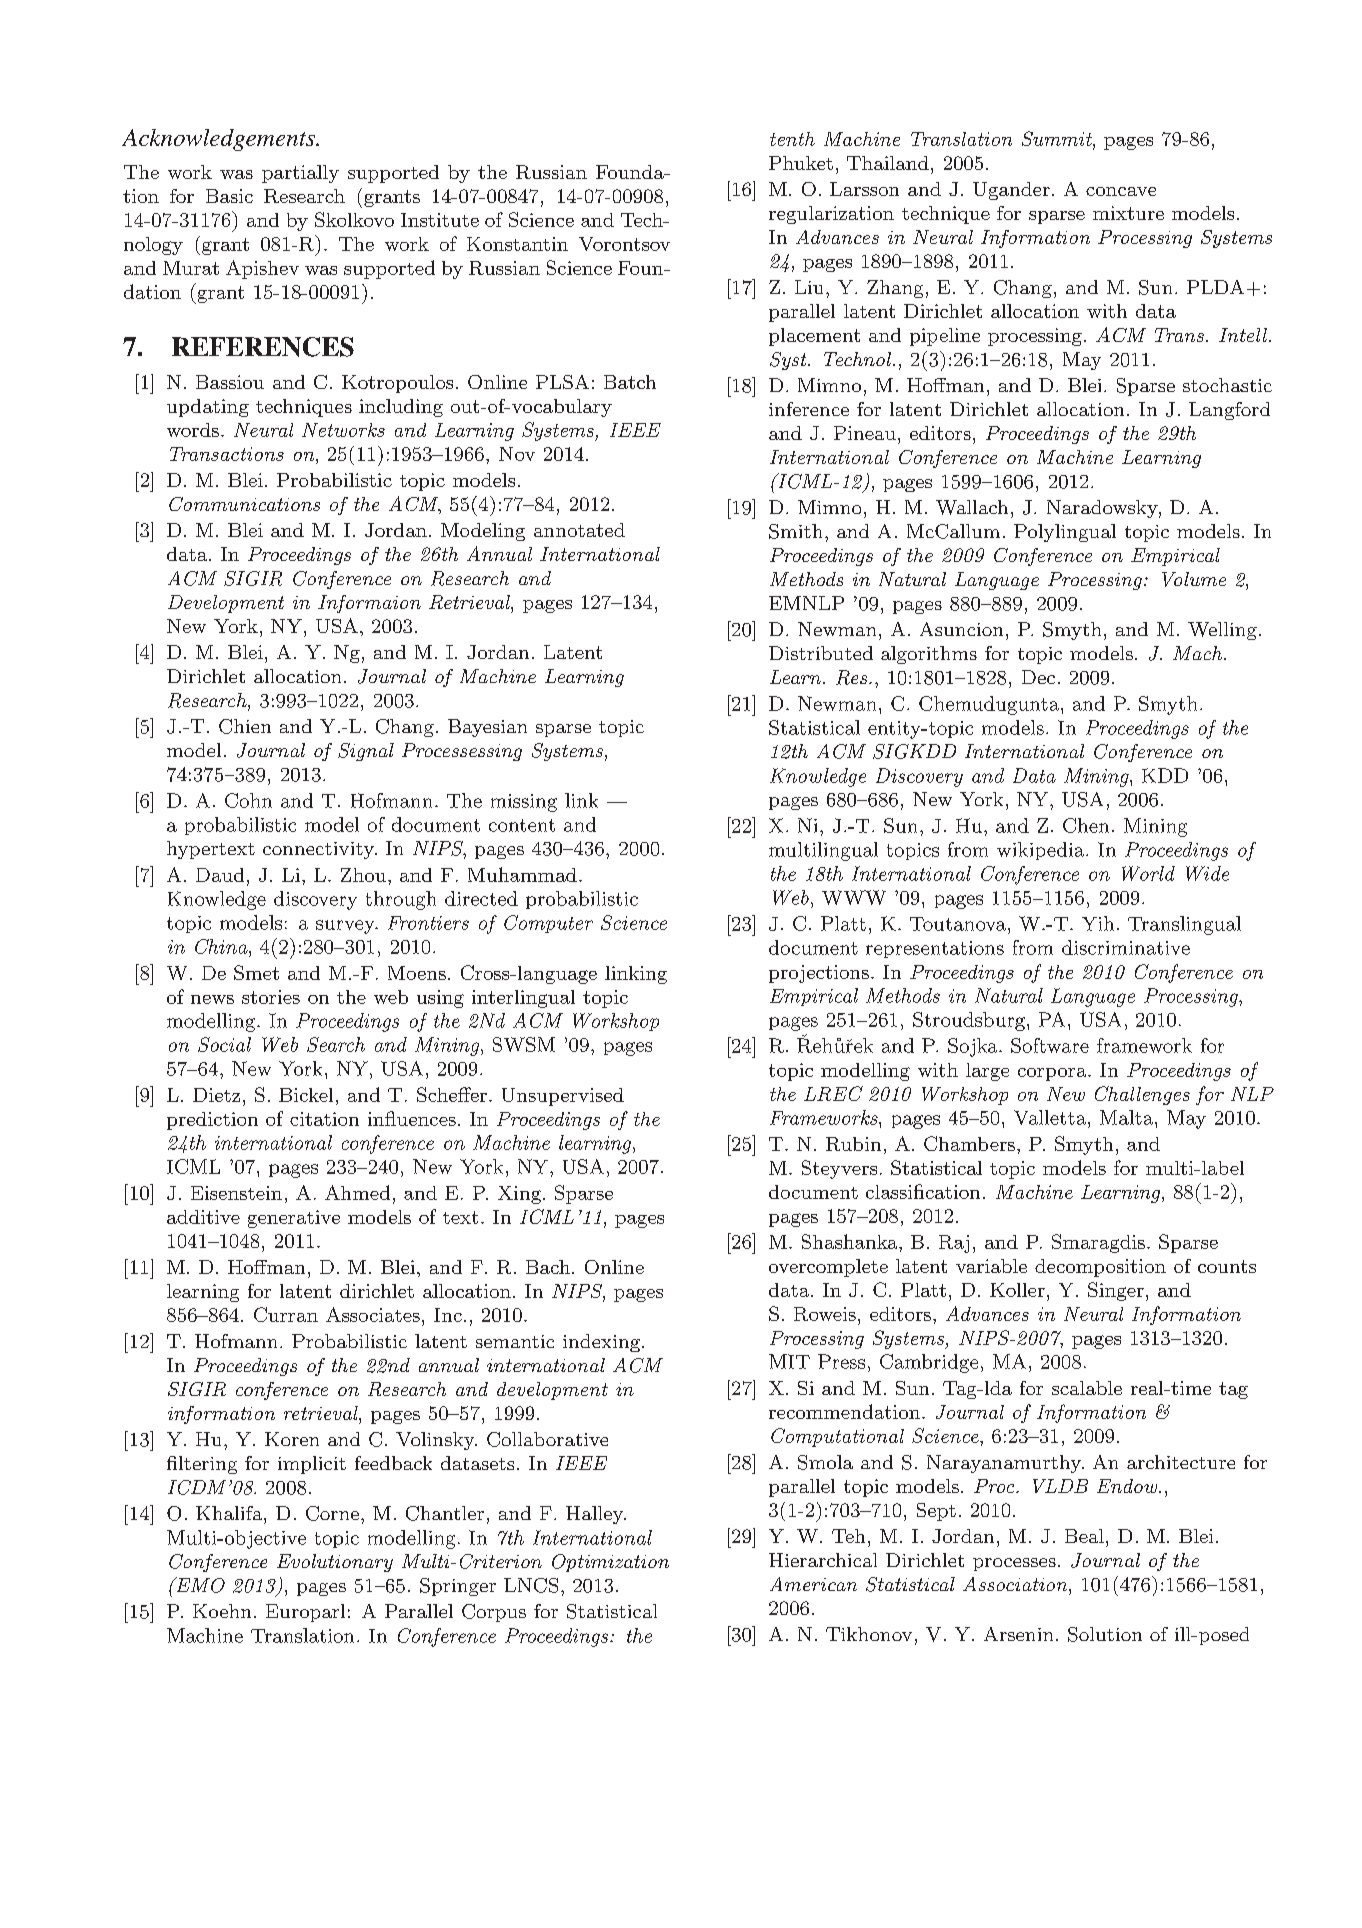  Describe the element at coordinates (300, 174) in the screenshot. I see `partially` at that location.
